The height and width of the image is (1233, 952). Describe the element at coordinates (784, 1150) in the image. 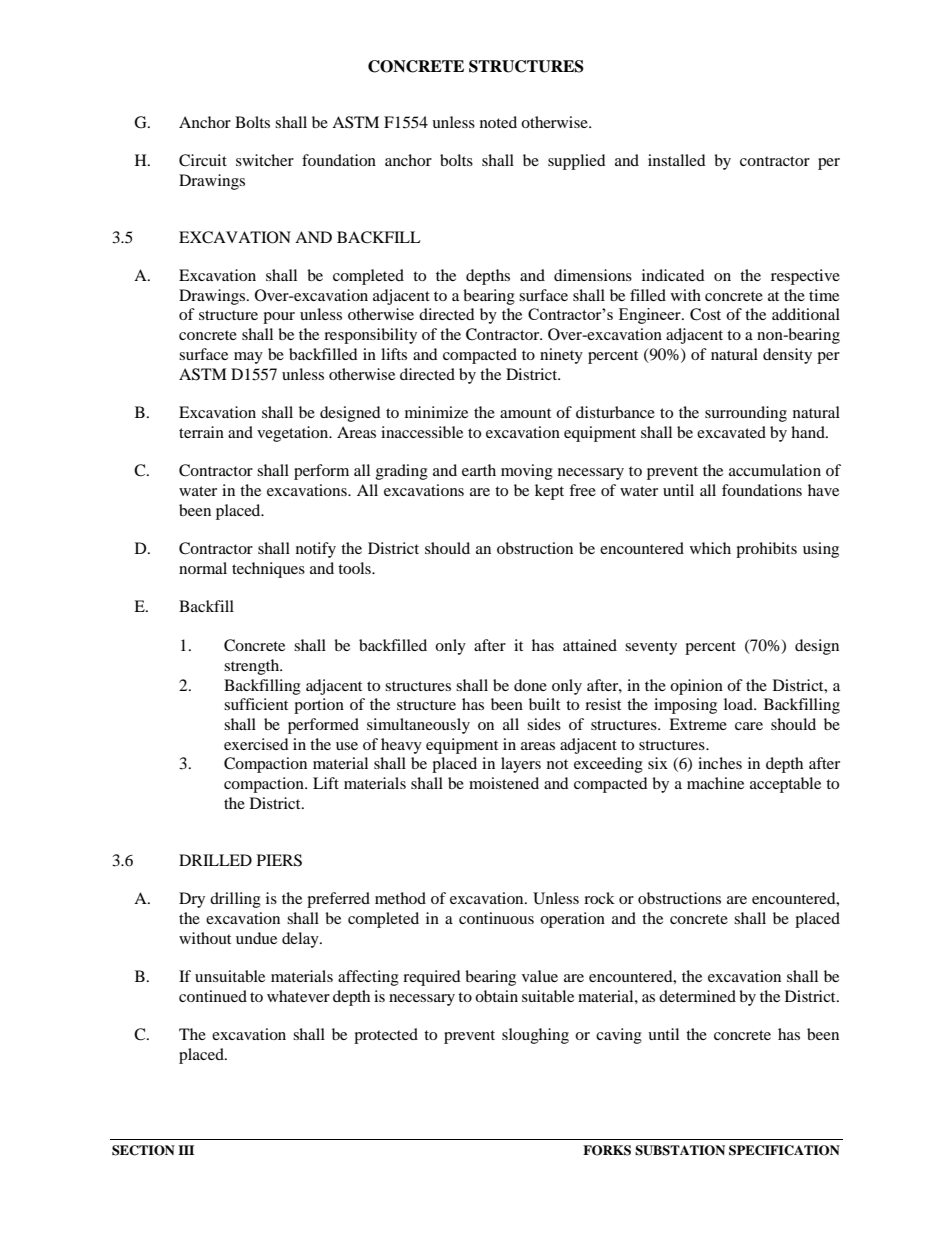

I see `SPECIFICATION` at that location.
